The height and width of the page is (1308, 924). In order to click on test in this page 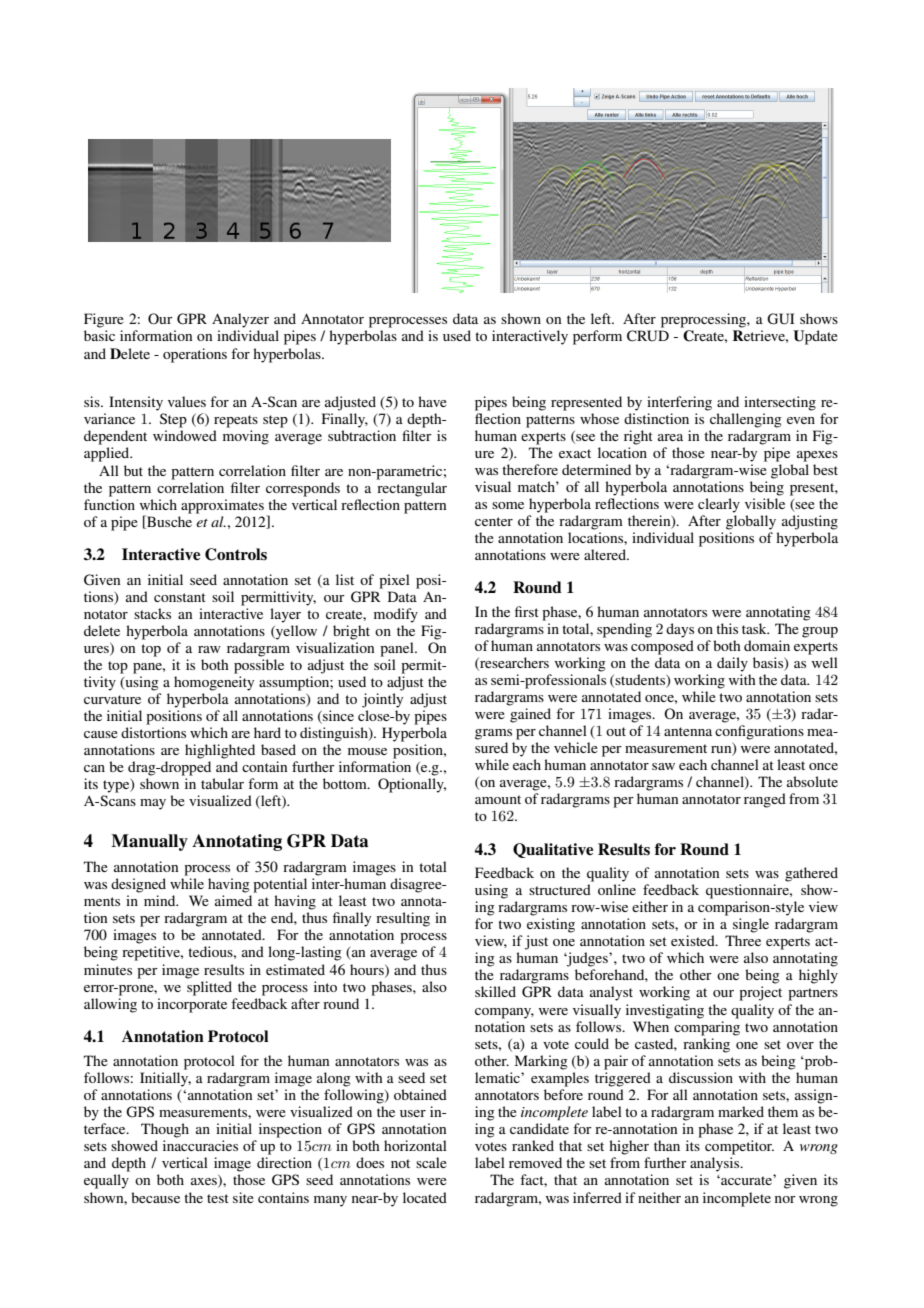, I will do `click(218, 1198)`.
